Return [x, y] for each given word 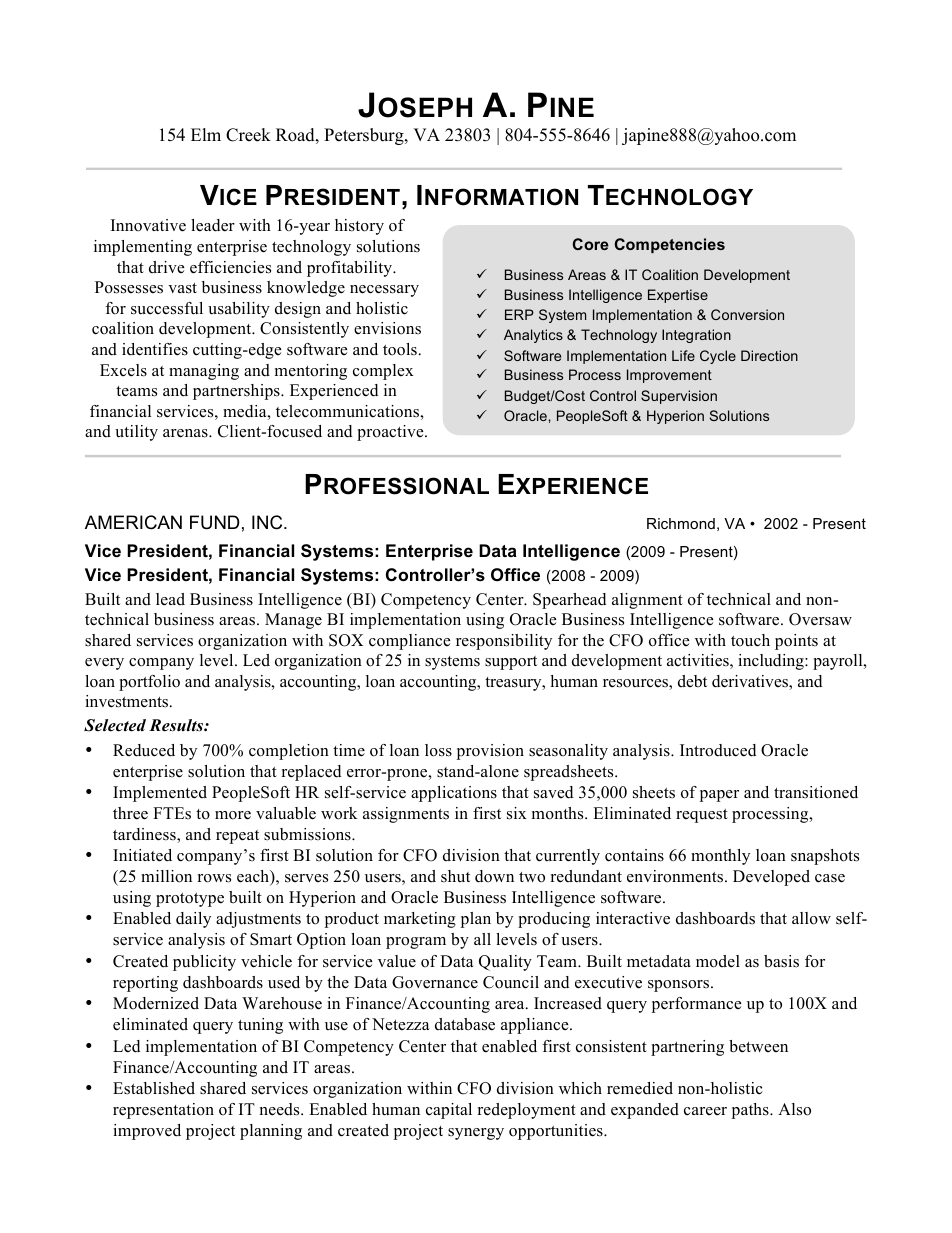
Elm [206, 134]
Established [154, 1088]
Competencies [669, 245]
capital [449, 1111]
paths [751, 1111]
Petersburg [365, 136]
